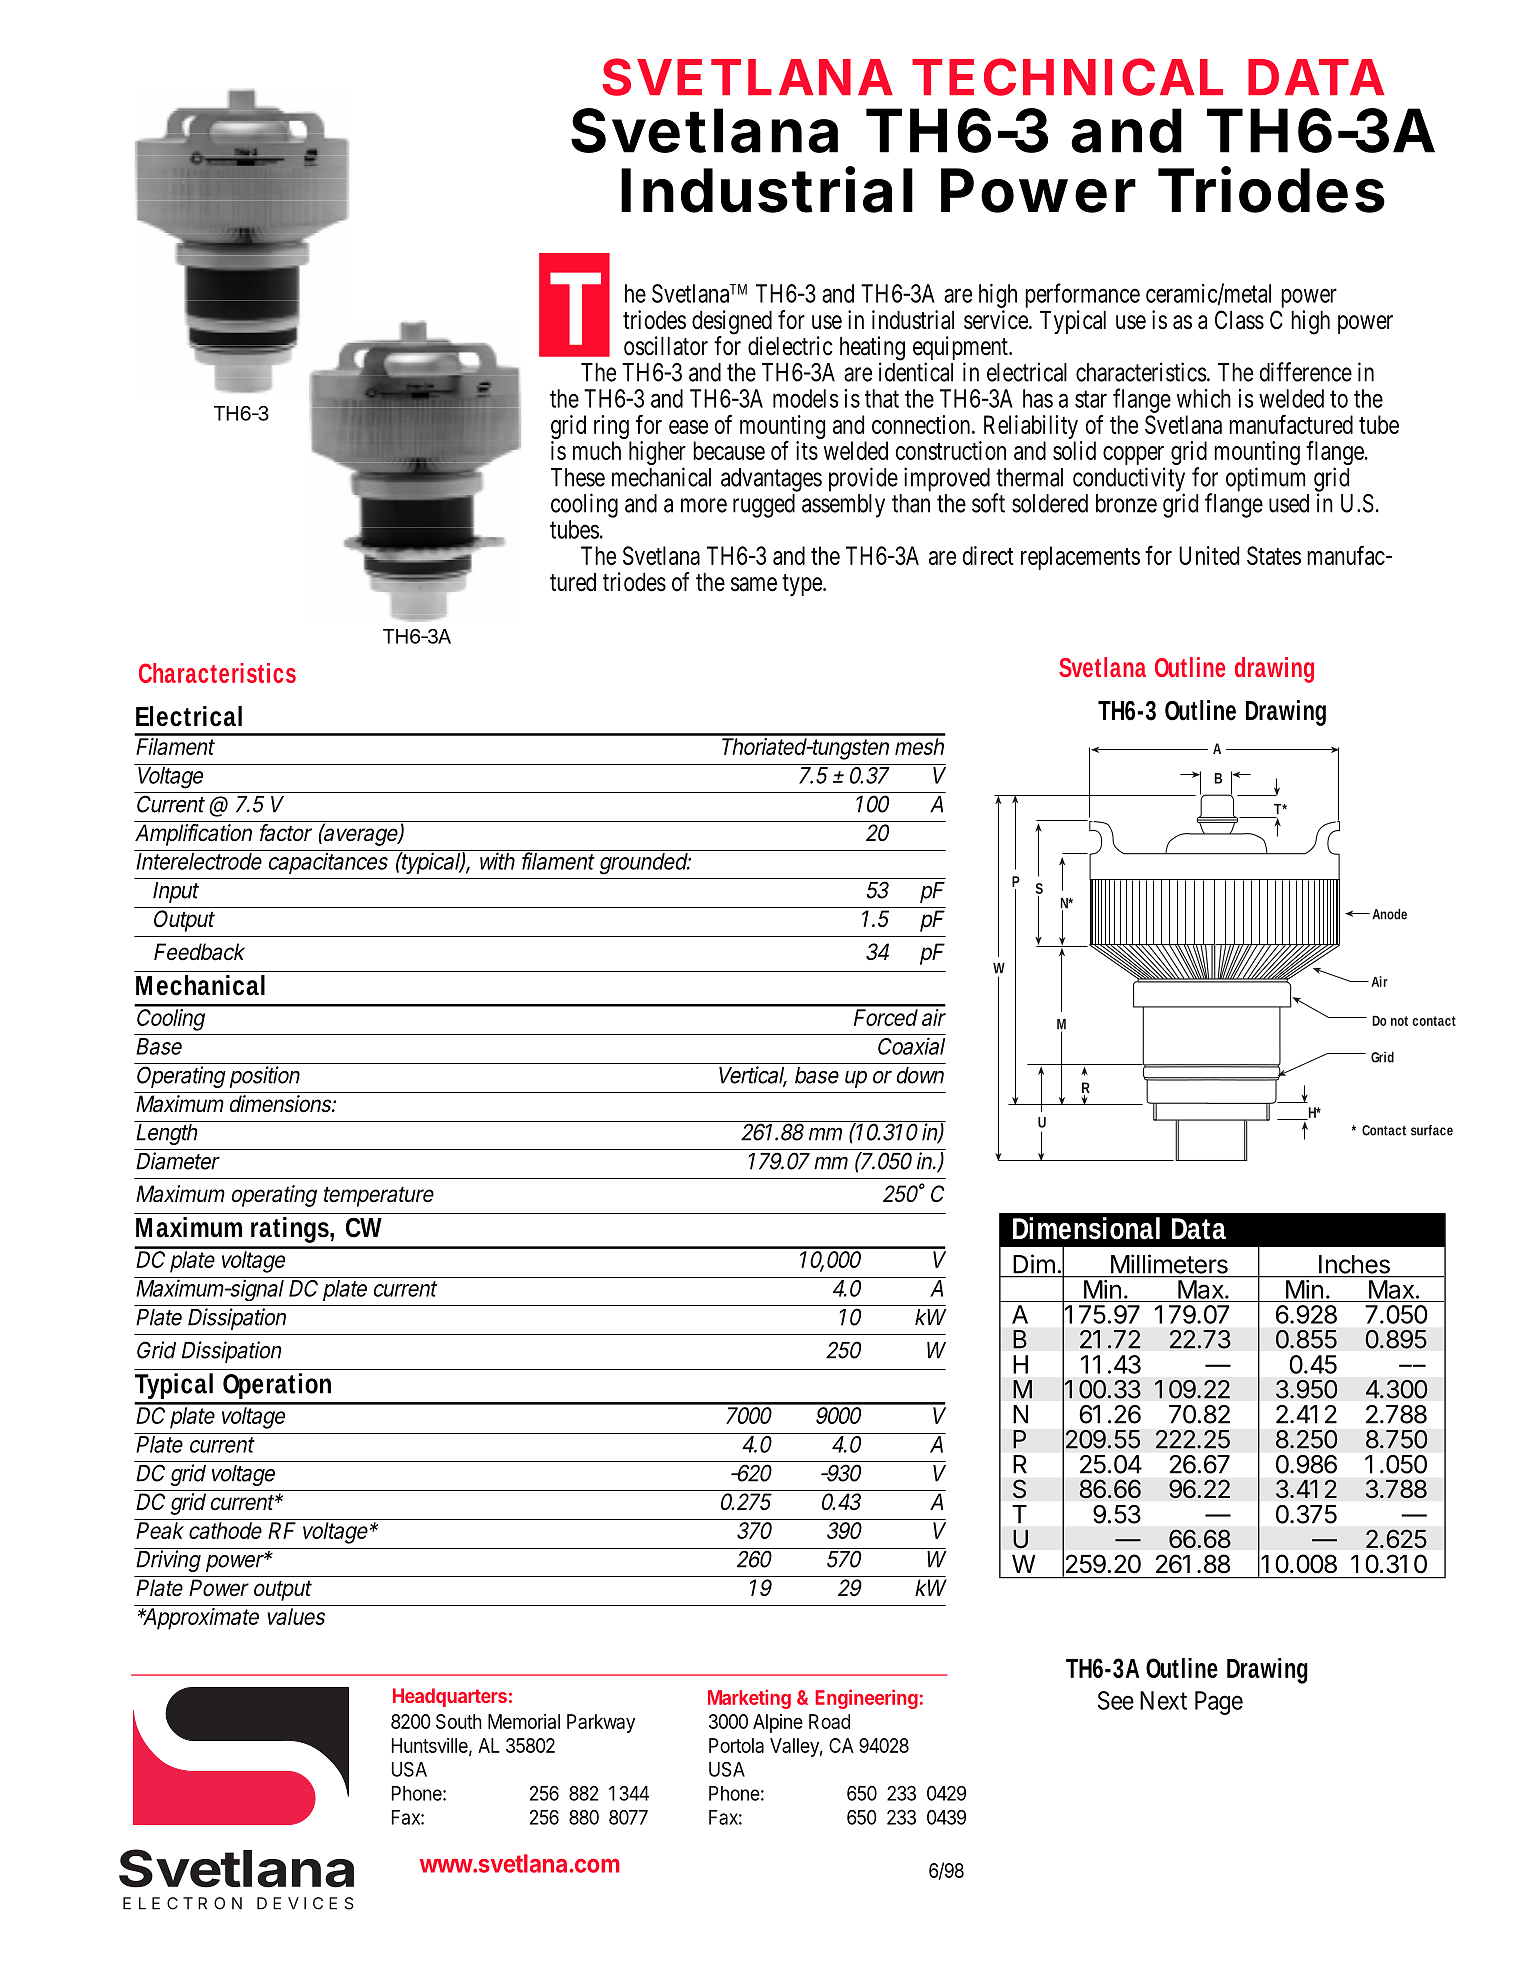  Describe the element at coordinates (803, 585) in the image. I see `type` at that location.
